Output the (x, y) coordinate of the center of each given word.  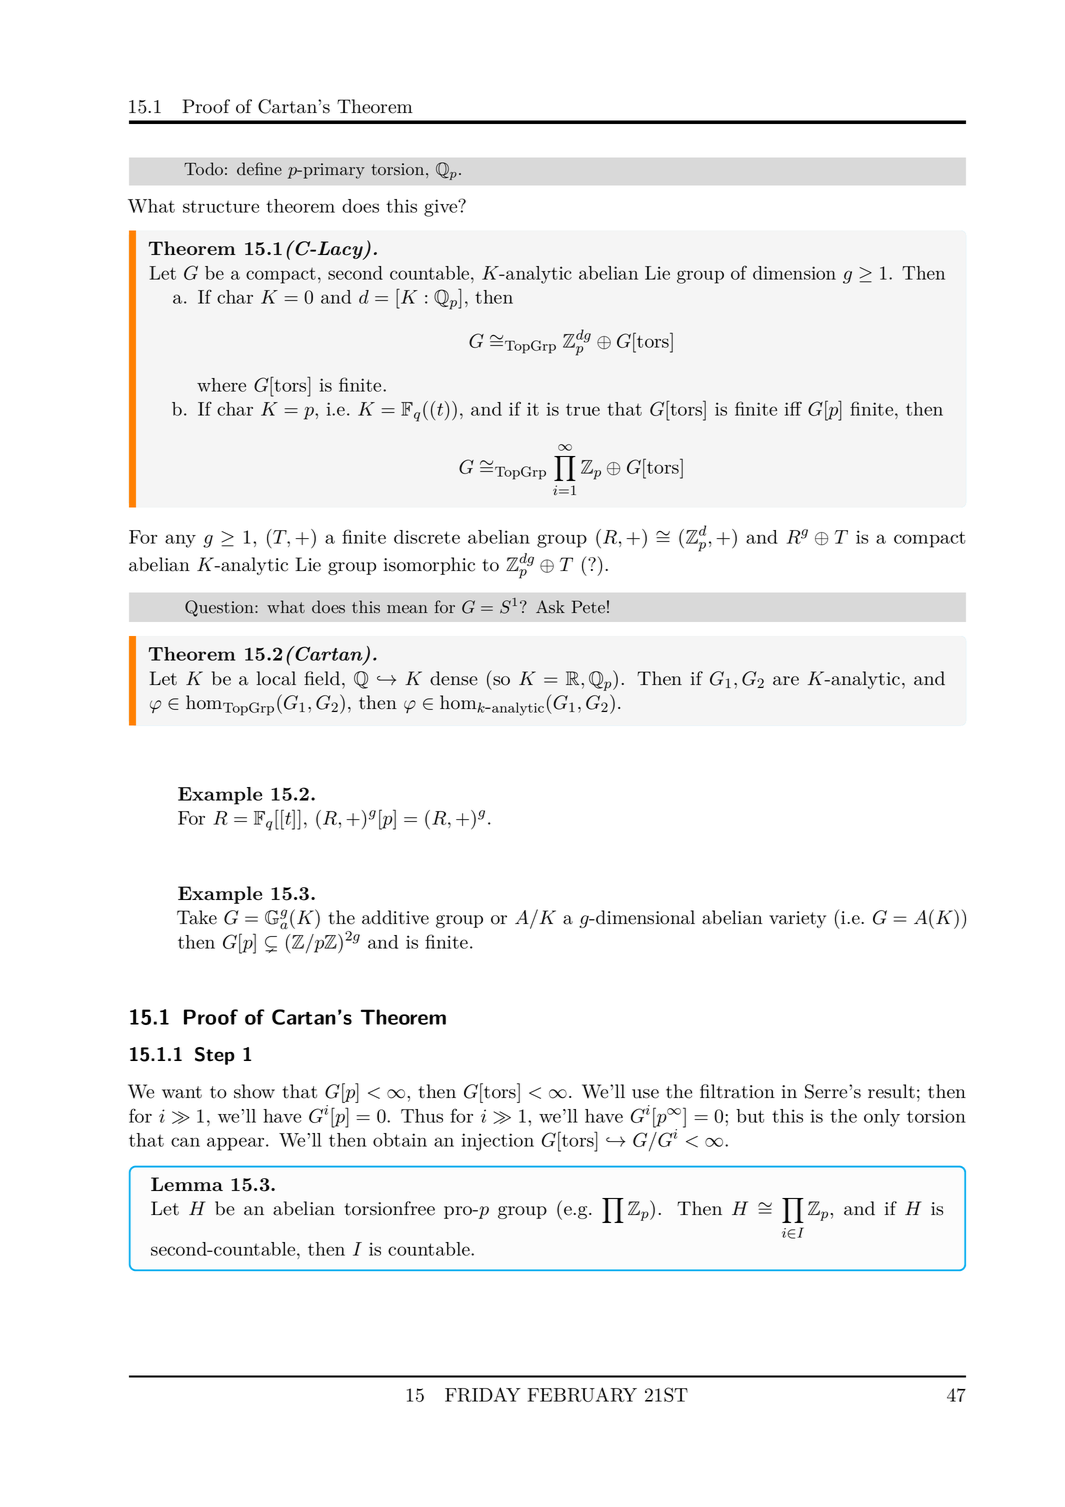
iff (793, 408)
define (259, 169)
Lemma (187, 1184)
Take (197, 917)
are (786, 681)
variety (797, 919)
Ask (550, 606)
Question (220, 608)
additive (395, 917)
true (583, 409)
